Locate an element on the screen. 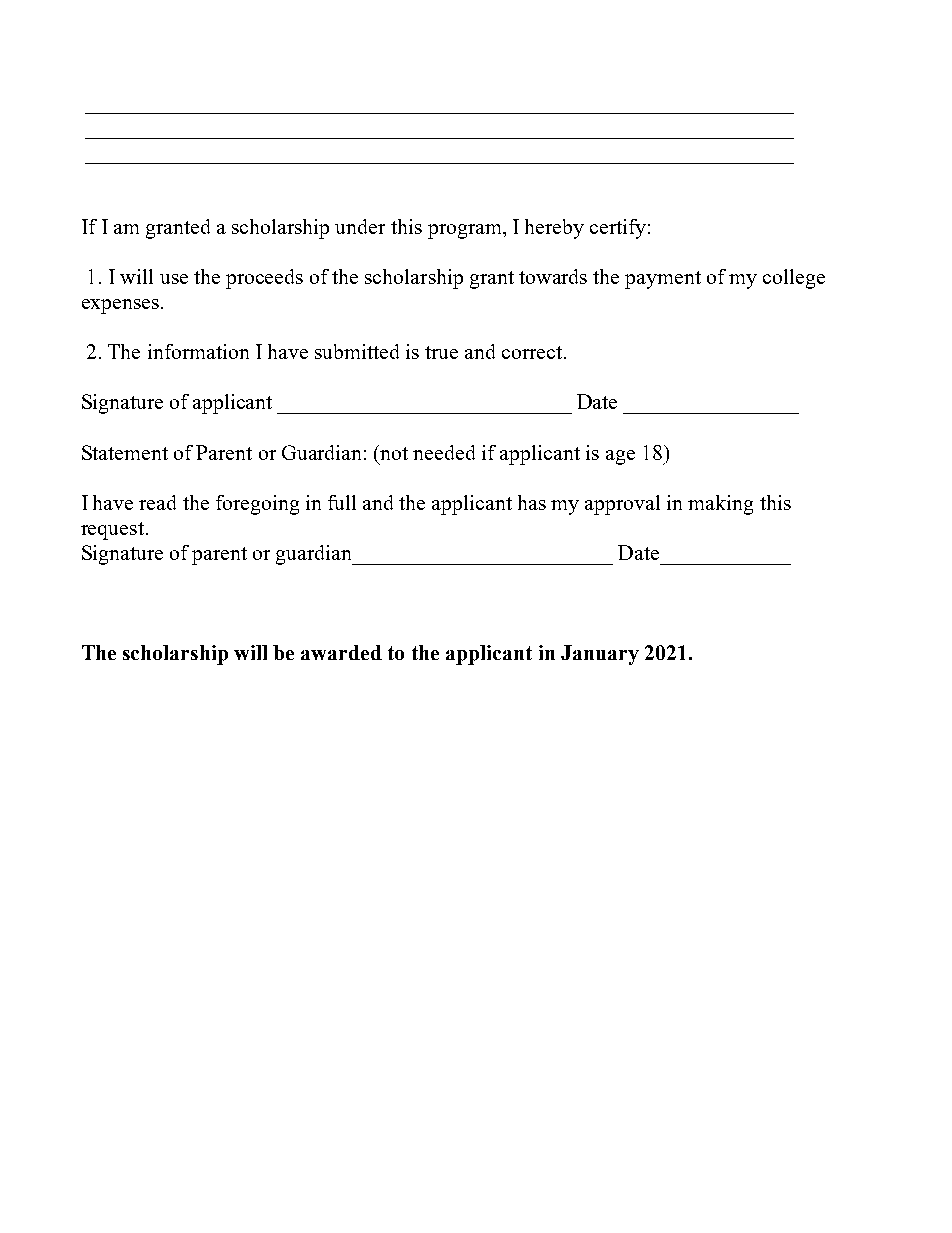 The height and width of the screenshot is (1233, 952). awarded is located at coordinates (341, 652).
